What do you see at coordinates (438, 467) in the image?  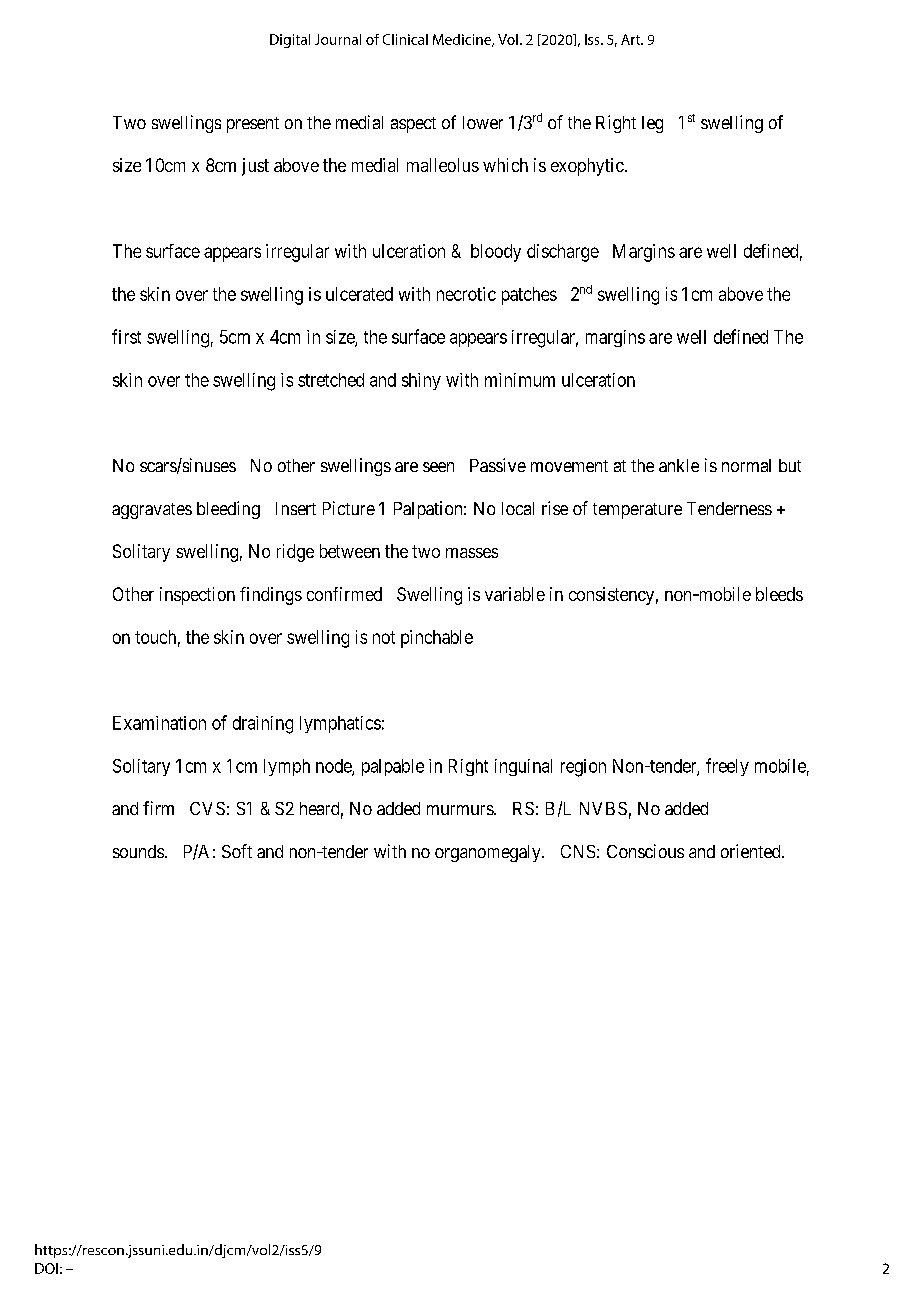 I see `seen` at bounding box center [438, 467].
